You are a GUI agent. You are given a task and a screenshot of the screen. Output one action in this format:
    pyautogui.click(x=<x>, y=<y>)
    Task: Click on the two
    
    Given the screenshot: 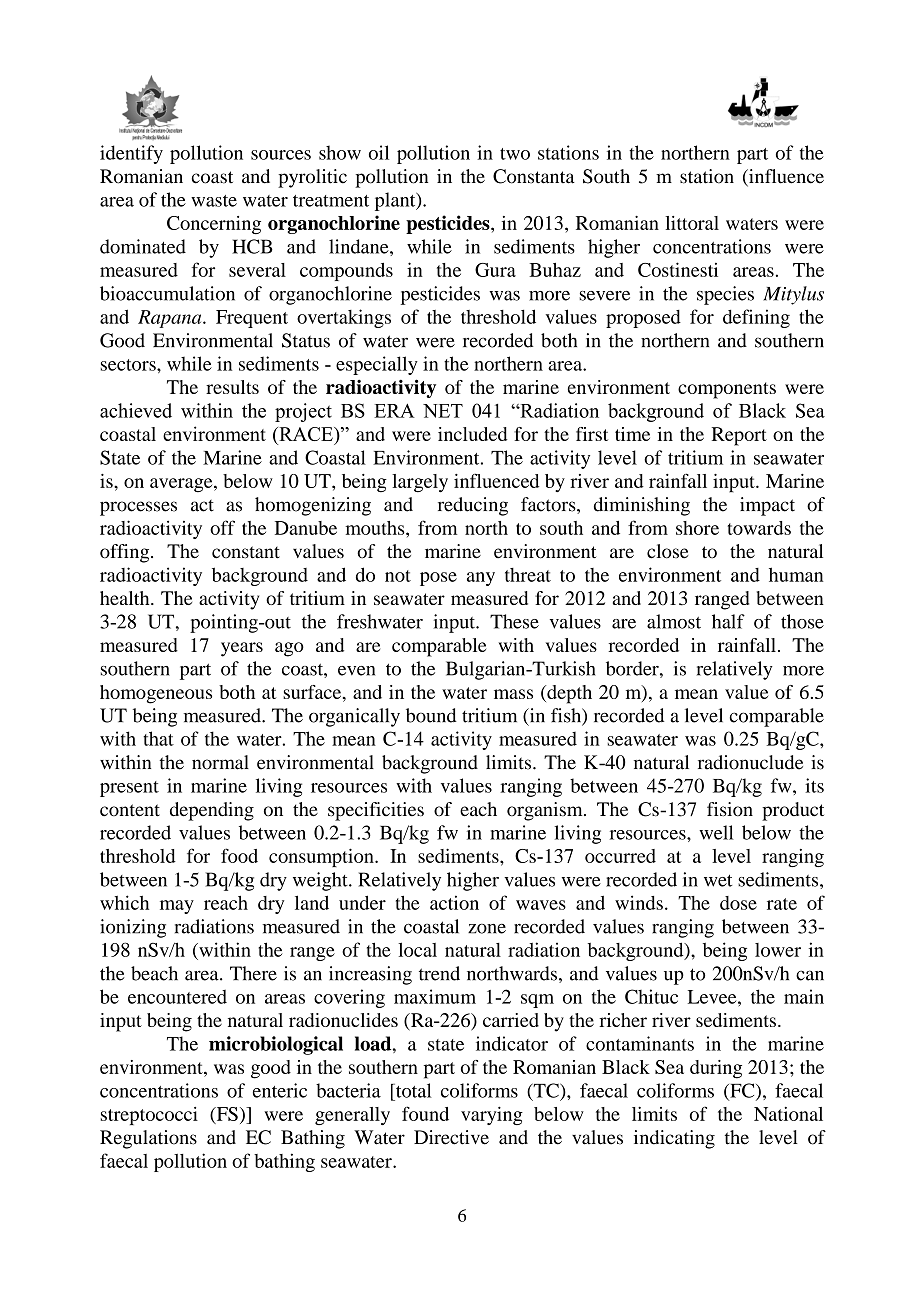 What is the action you would take?
    pyautogui.click(x=515, y=154)
